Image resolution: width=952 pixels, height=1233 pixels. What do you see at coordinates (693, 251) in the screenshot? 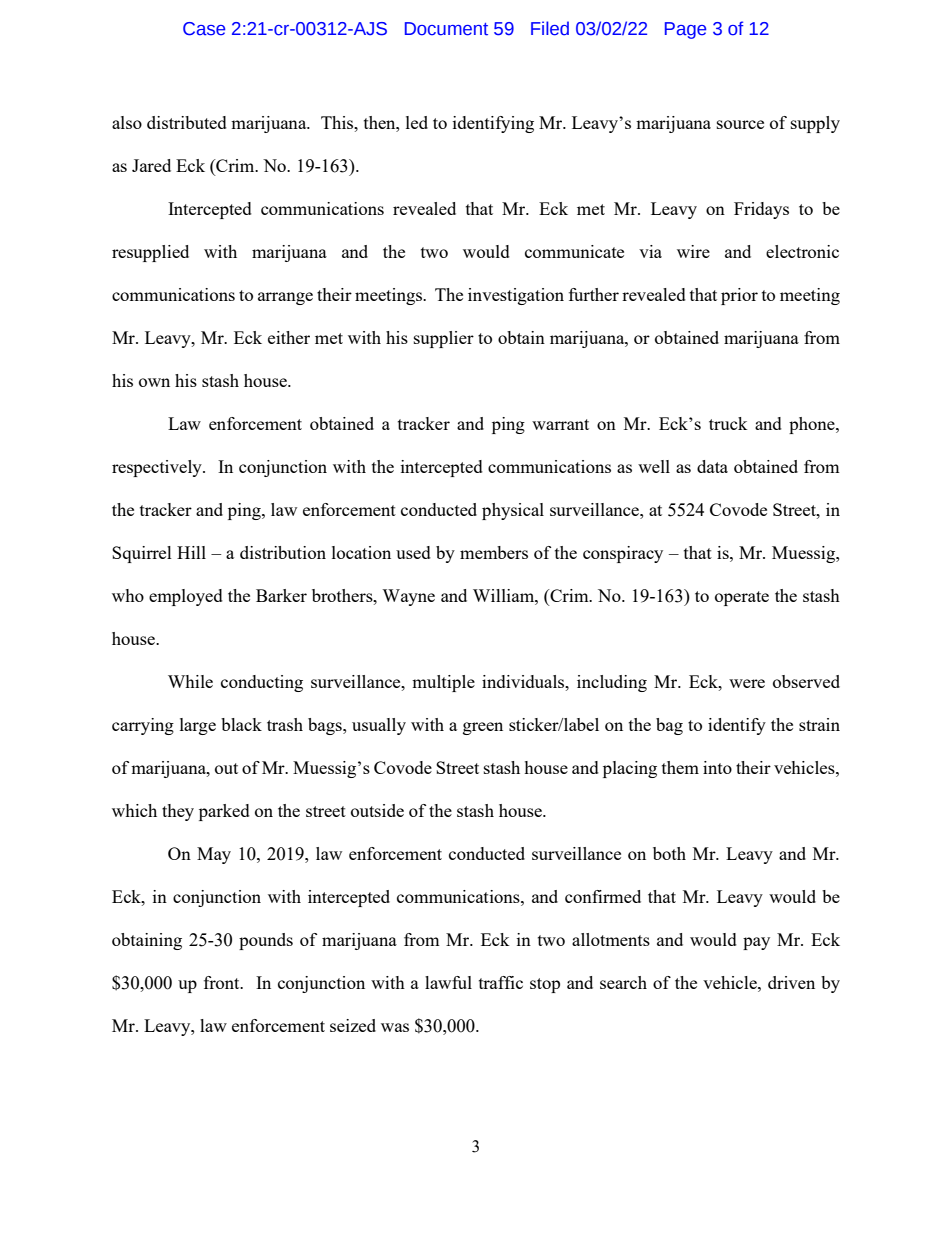
I see `wire` at bounding box center [693, 251].
